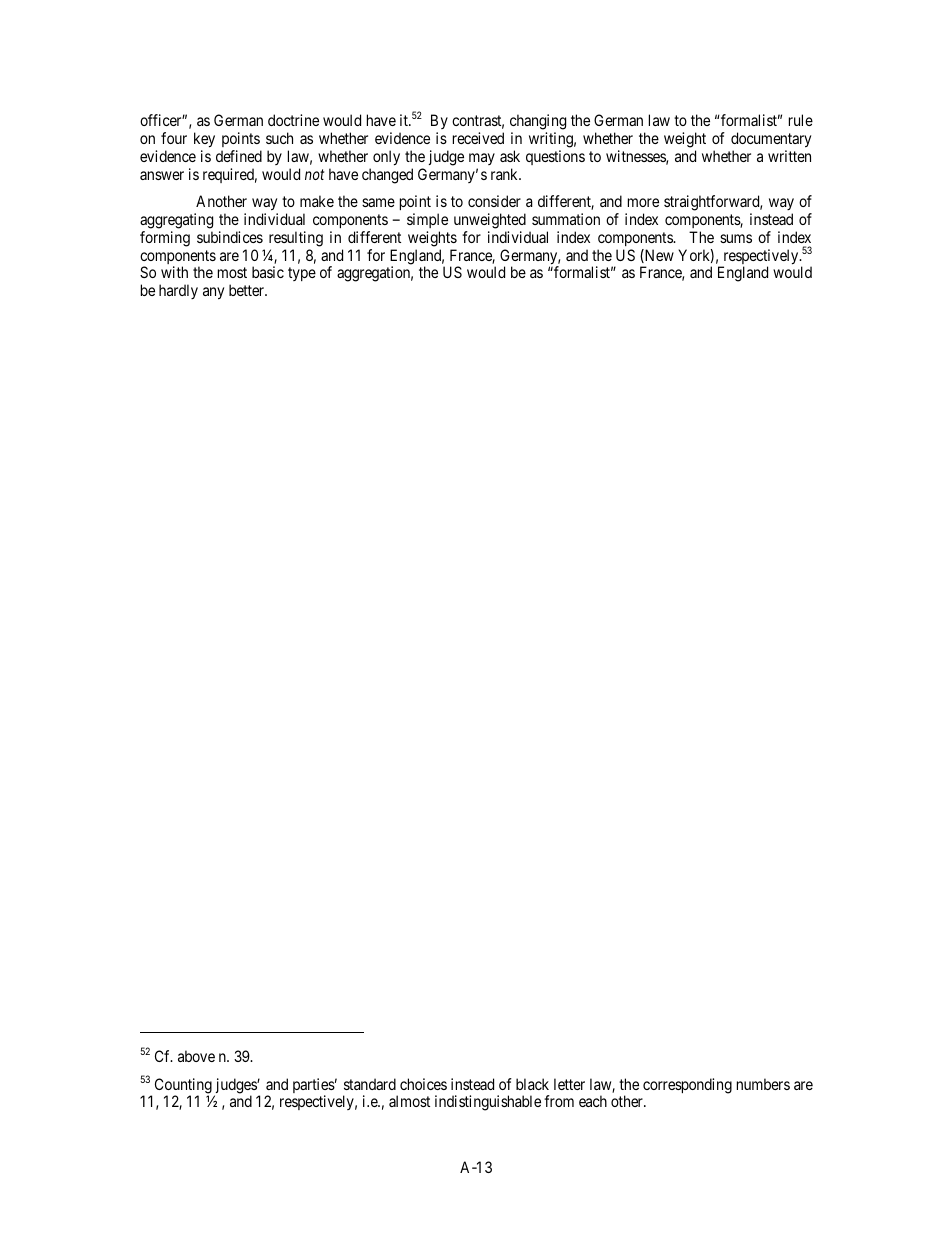 Image resolution: width=952 pixels, height=1233 pixels. Describe the element at coordinates (736, 238) in the page. I see `sums` at that location.
